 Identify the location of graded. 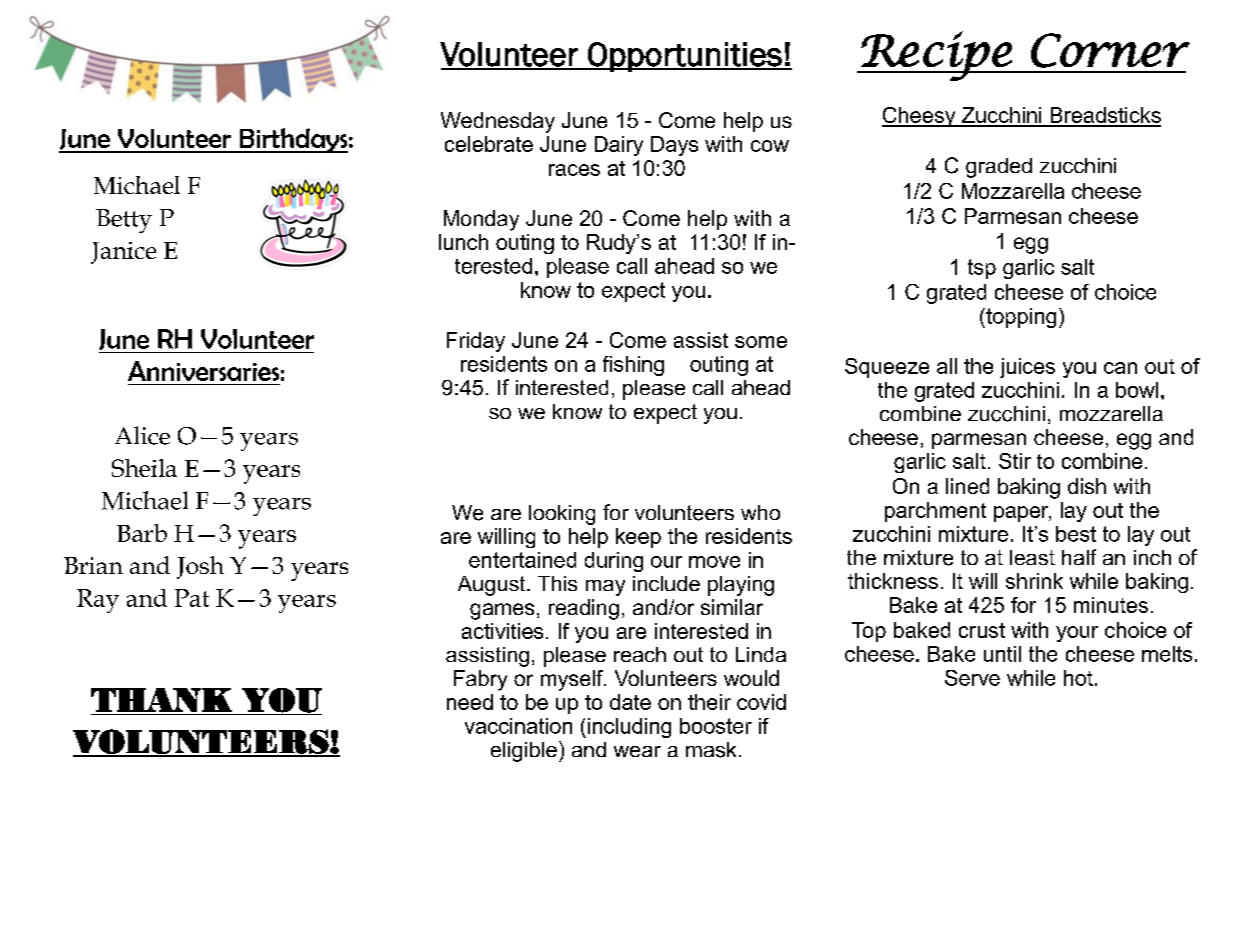
(999, 168).
